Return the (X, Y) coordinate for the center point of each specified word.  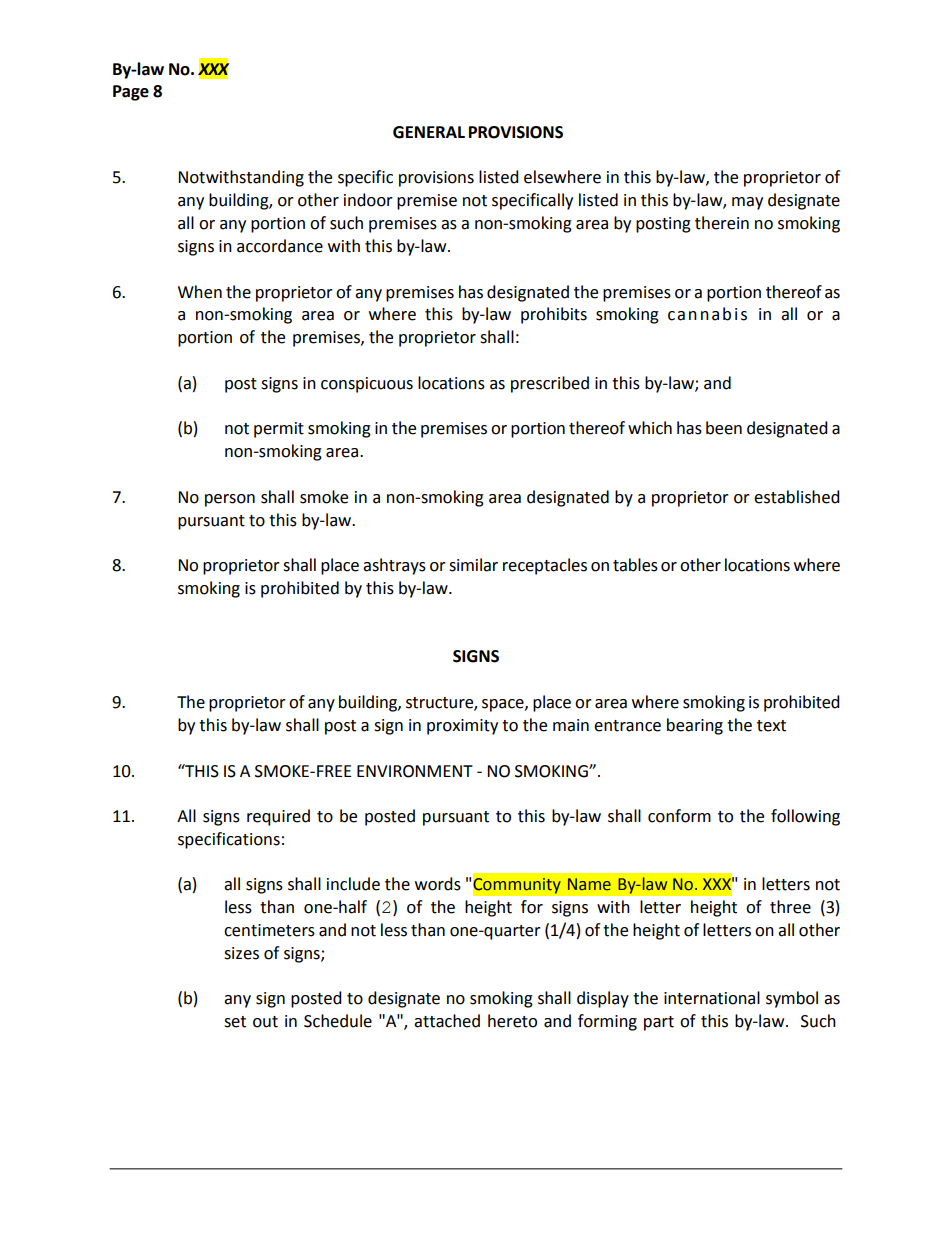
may (747, 203)
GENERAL (429, 132)
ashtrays (394, 566)
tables (635, 565)
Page (131, 93)
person (230, 500)
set (235, 1022)
